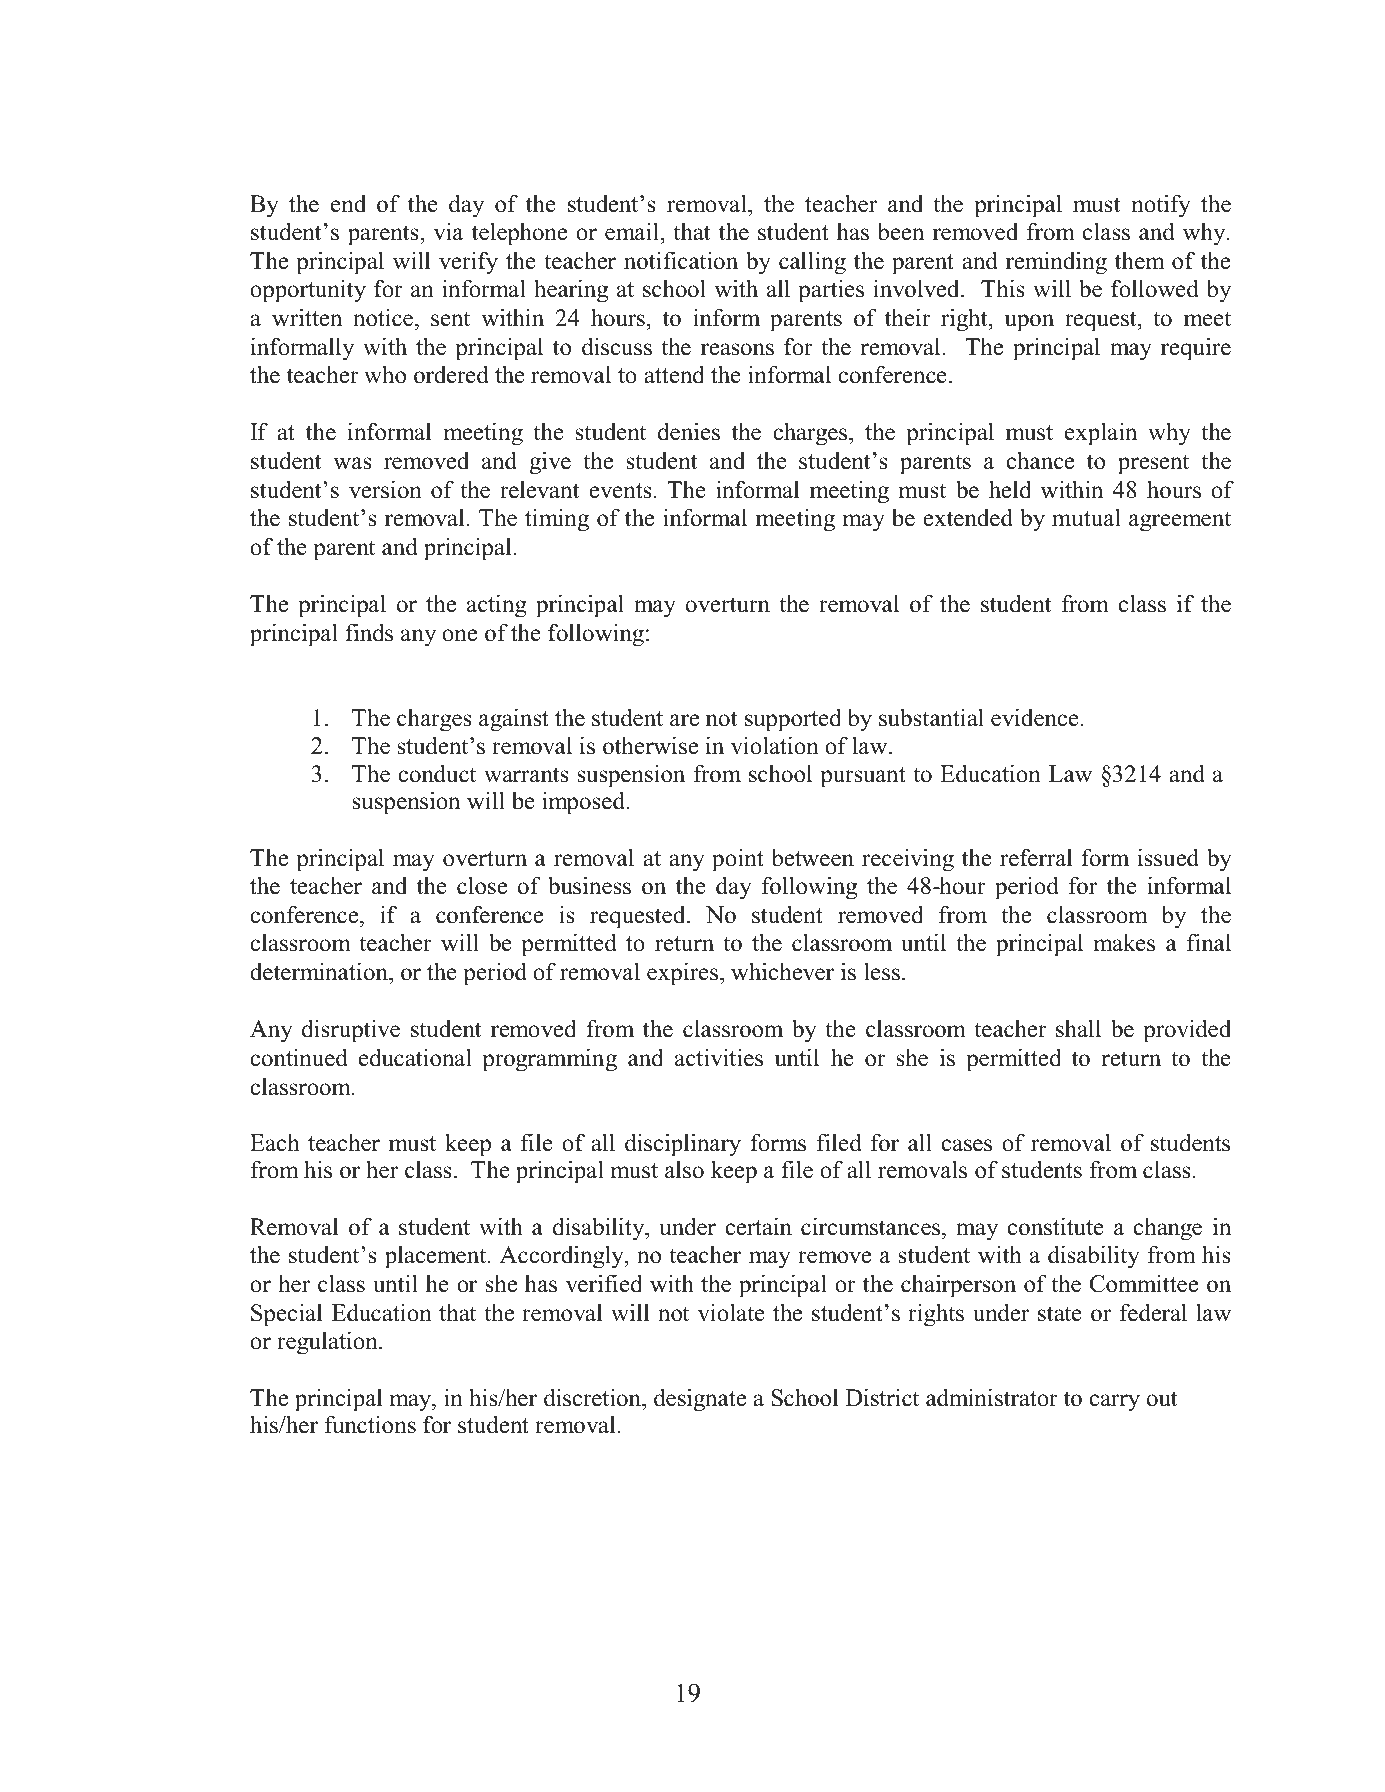  I want to click on carry, so click(1115, 1403).
